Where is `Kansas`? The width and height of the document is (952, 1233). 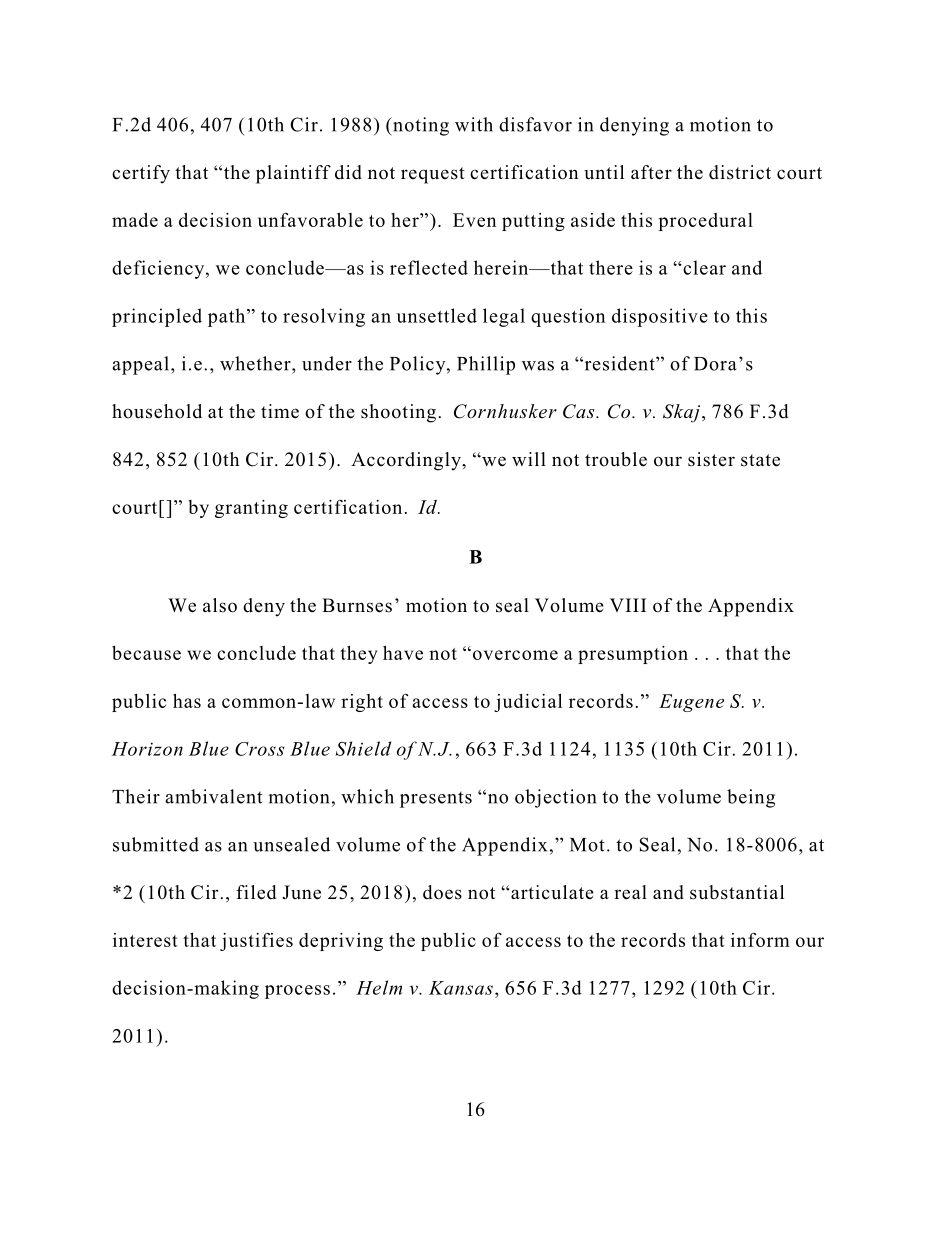 Kansas is located at coordinates (461, 988).
